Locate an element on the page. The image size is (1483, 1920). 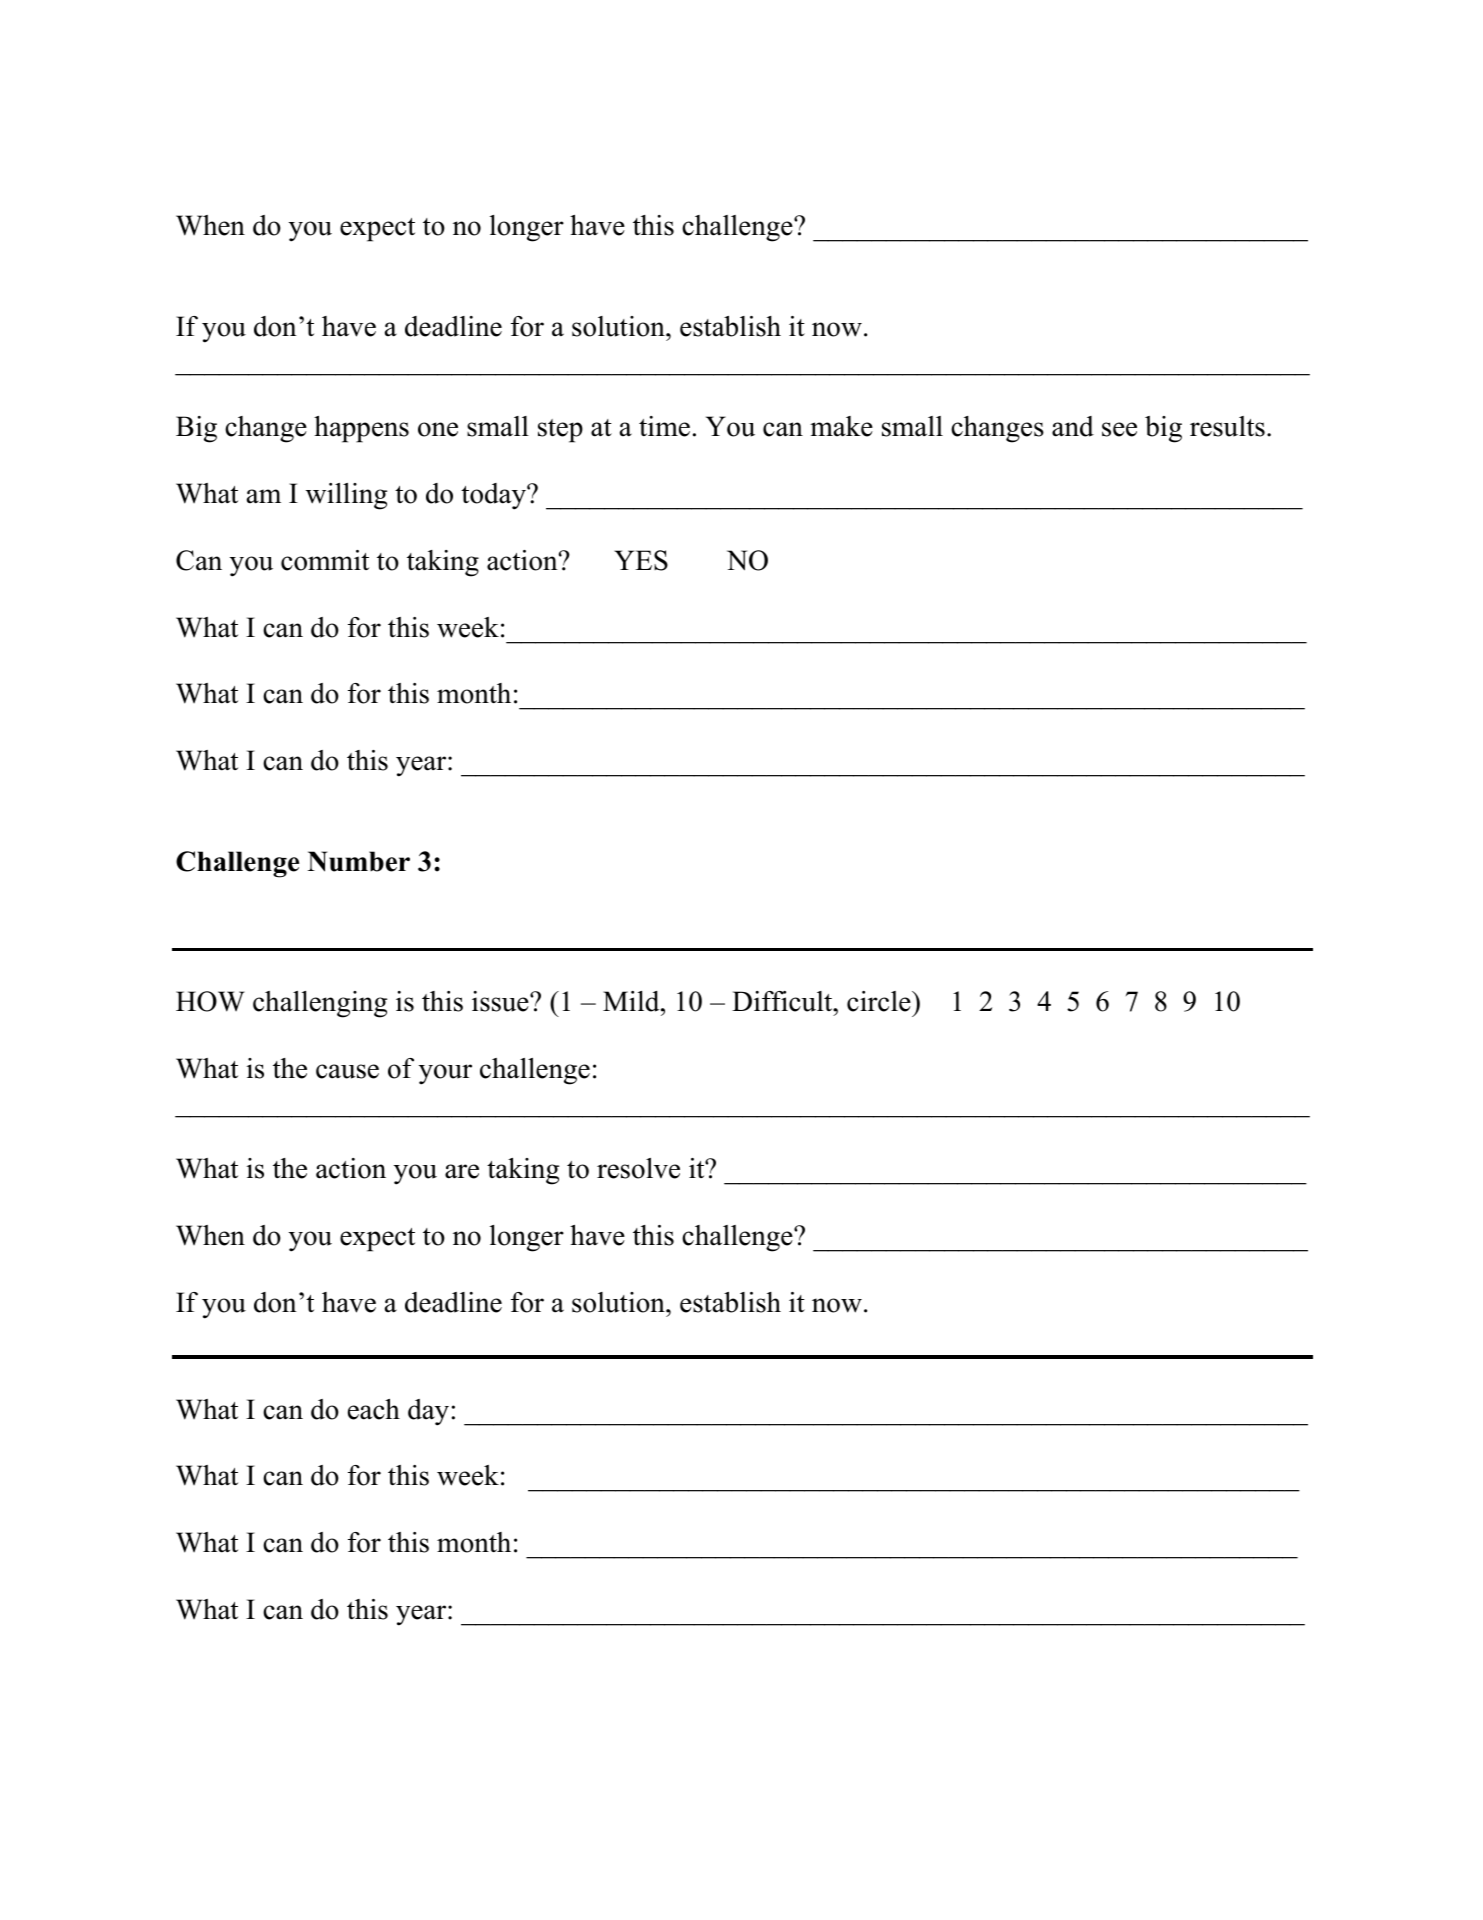
cause is located at coordinates (347, 1071).
